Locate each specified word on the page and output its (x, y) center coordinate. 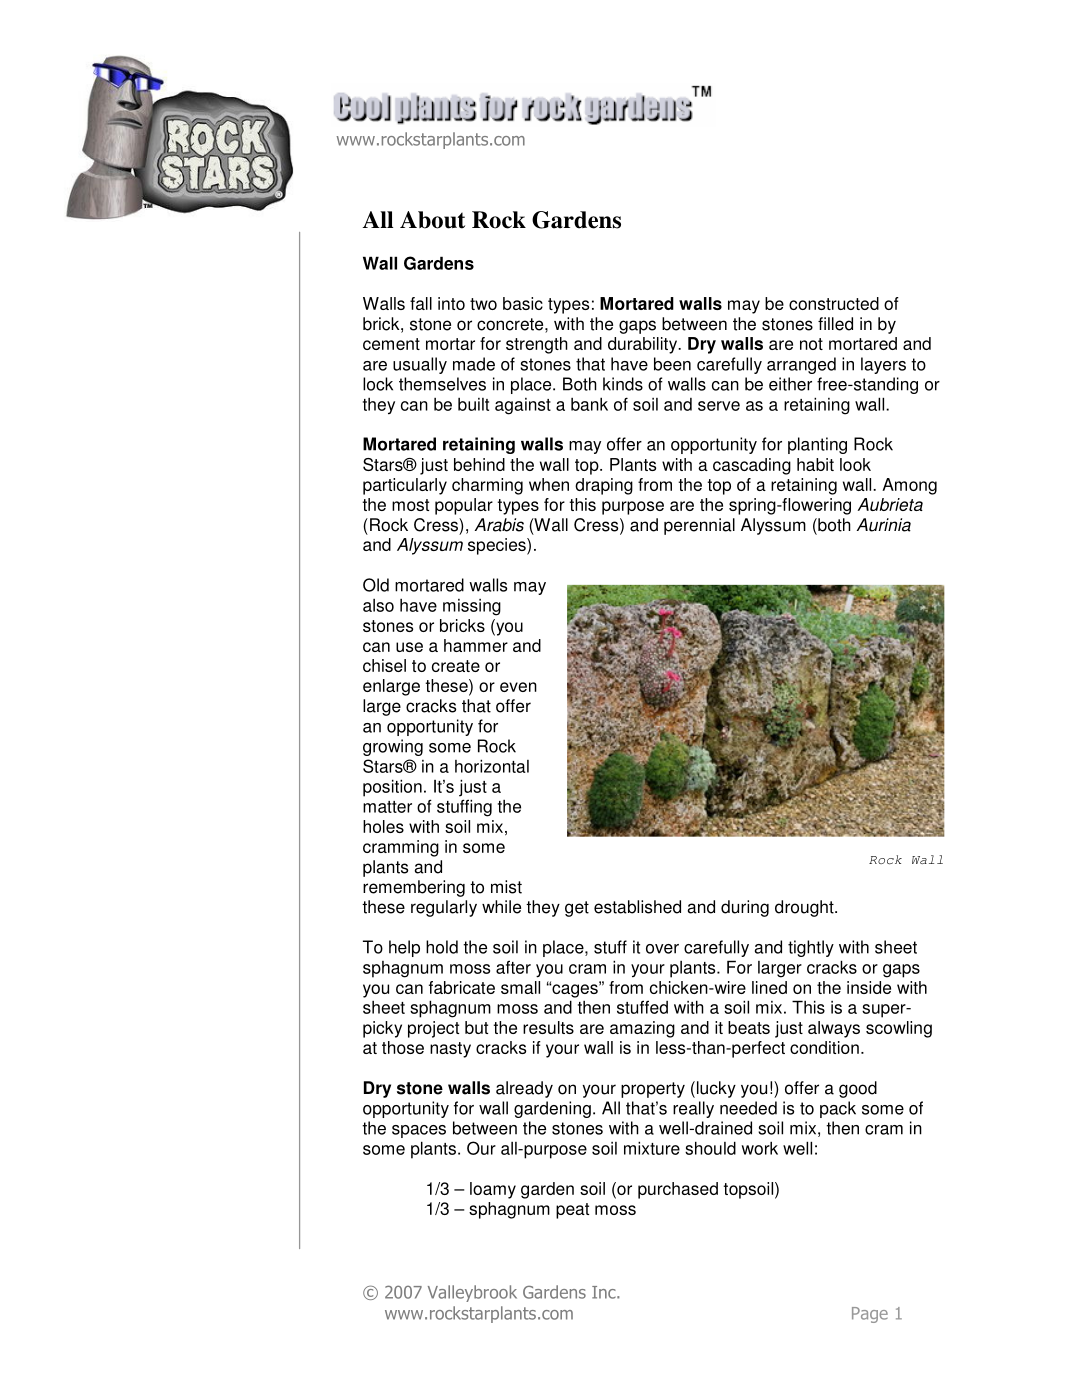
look (855, 464)
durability (644, 345)
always (834, 1029)
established (637, 907)
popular (464, 506)
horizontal (492, 766)
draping (604, 486)
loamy (493, 1190)
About (432, 220)
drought (805, 908)
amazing (642, 1029)
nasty (450, 1050)
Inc (605, 1292)
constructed (834, 303)
